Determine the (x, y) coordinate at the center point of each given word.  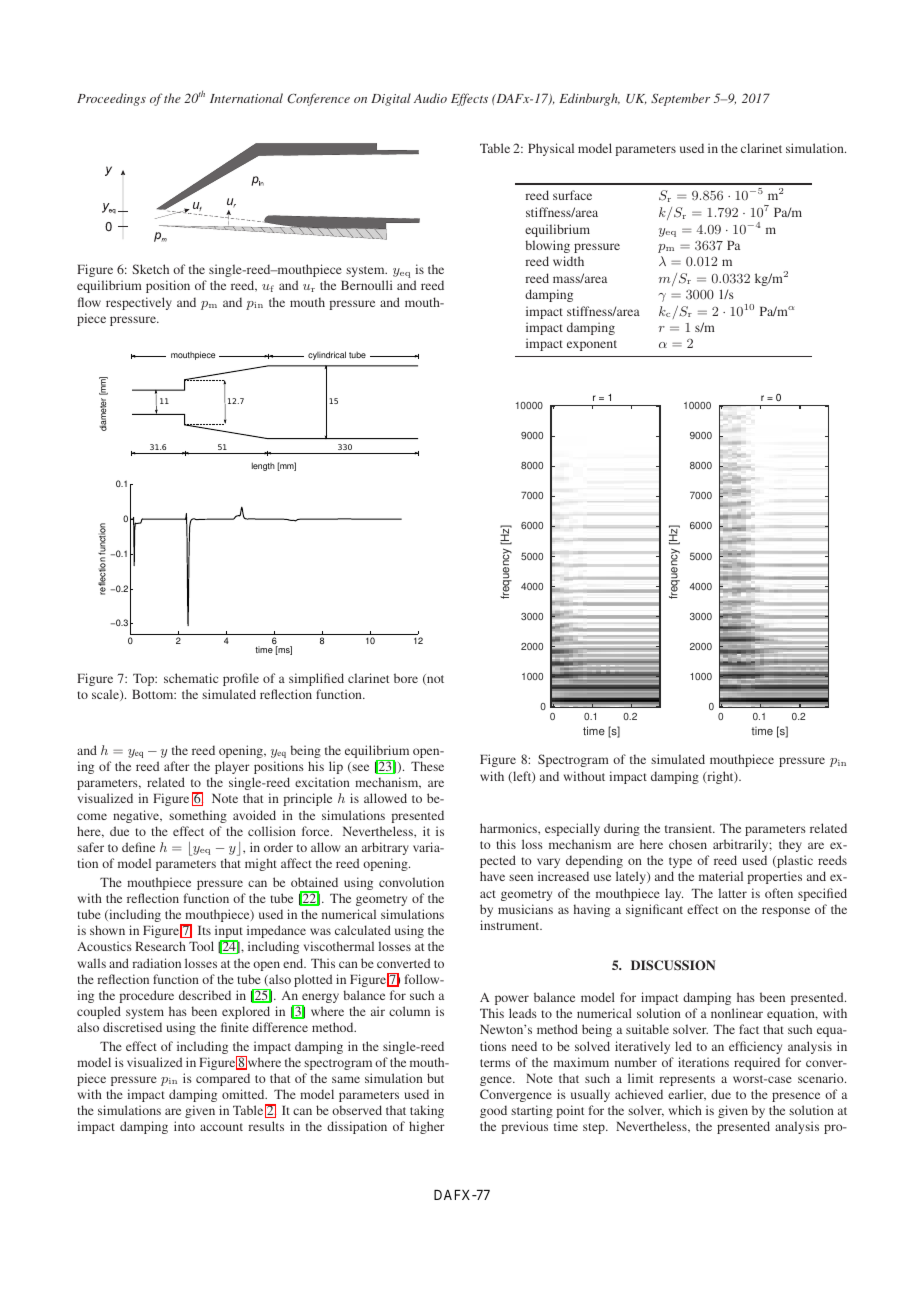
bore (406, 678)
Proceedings (111, 99)
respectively (139, 303)
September (680, 99)
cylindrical (327, 355)
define (138, 847)
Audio (430, 98)
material (721, 876)
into (184, 1126)
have (492, 876)
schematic (191, 678)
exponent (592, 345)
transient (690, 828)
